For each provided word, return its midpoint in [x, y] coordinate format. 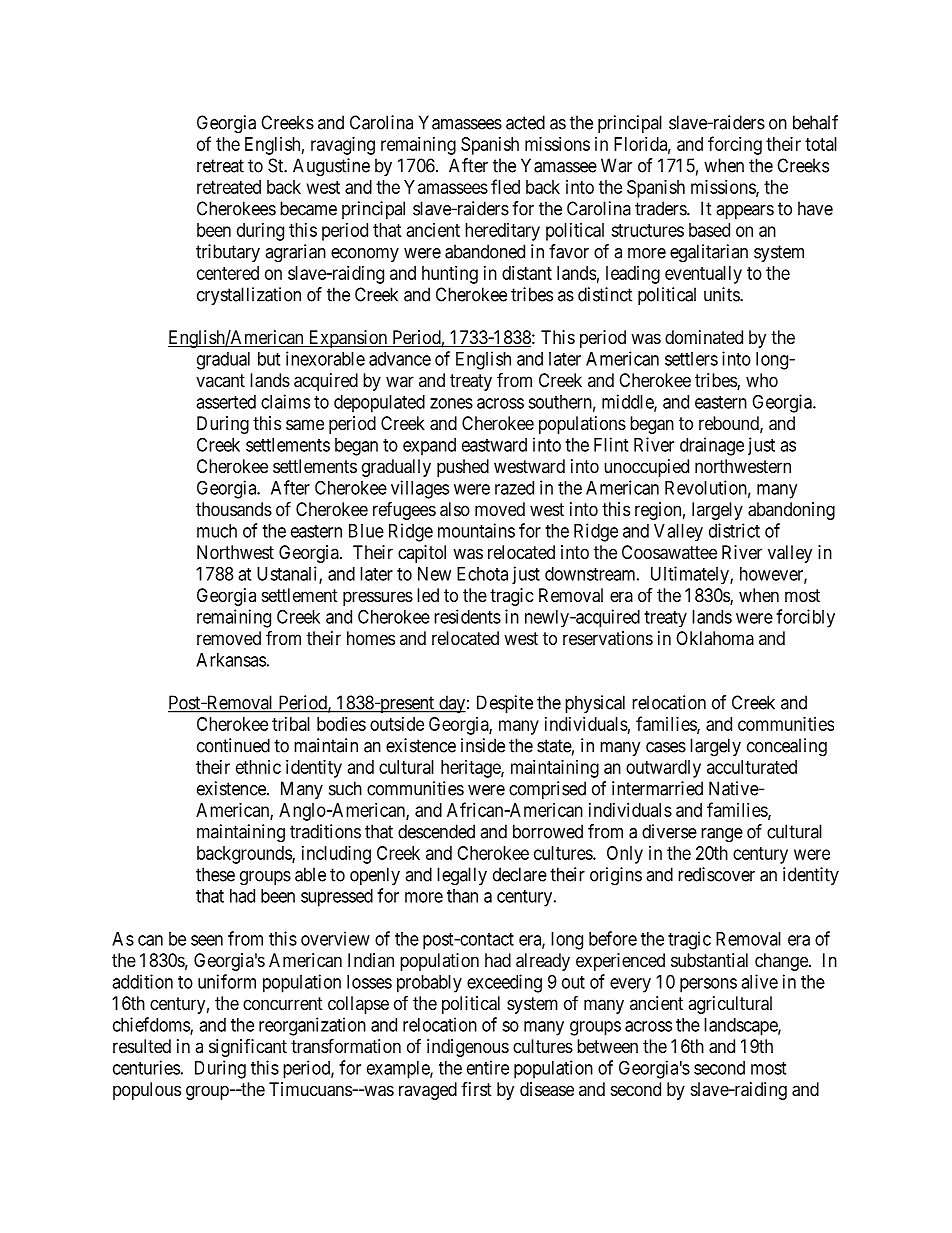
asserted [226, 402]
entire [488, 1067]
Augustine [331, 167]
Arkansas [231, 660]
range [722, 835]
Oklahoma [715, 638]
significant [248, 1048]
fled [505, 186]
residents [467, 616]
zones [451, 403]
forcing [735, 145]
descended [436, 831]
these [215, 874]
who [762, 380]
